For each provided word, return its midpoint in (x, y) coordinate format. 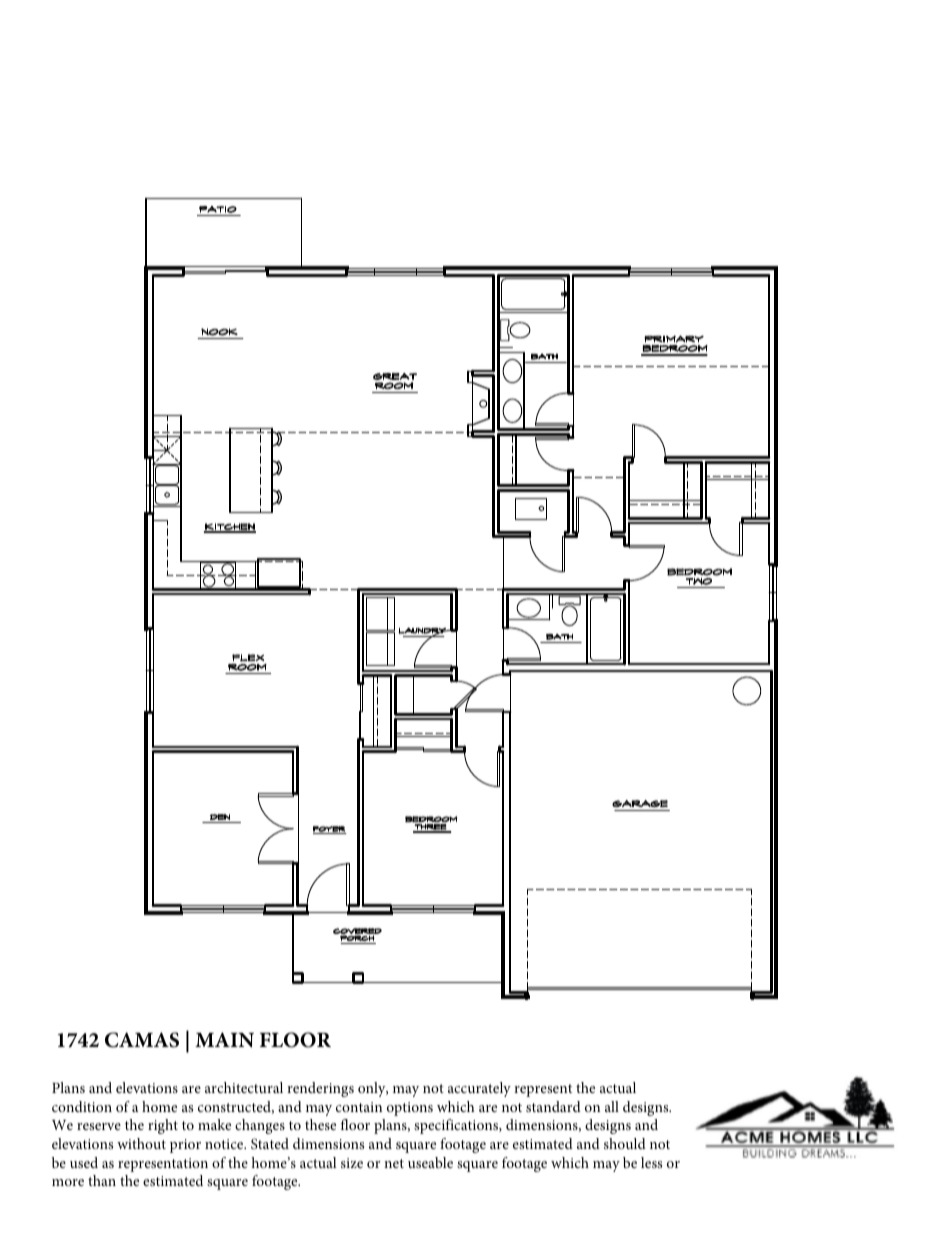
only (373, 1089)
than (102, 1180)
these (320, 1124)
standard (553, 1106)
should (625, 1143)
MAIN (224, 1040)
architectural (244, 1087)
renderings (320, 1089)
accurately (479, 1089)
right (163, 1126)
